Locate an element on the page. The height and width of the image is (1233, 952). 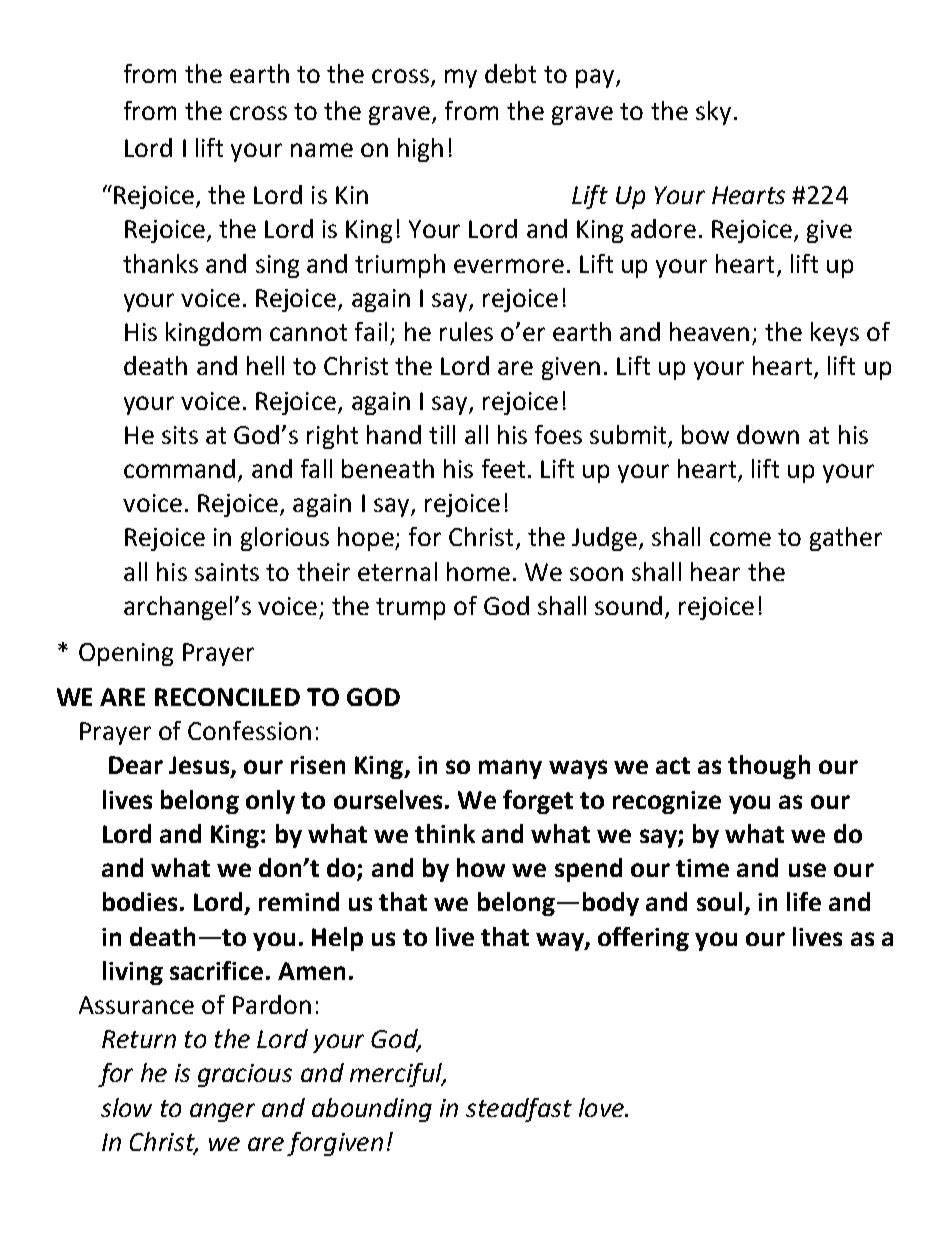
steadfast is located at coordinates (519, 1110).
